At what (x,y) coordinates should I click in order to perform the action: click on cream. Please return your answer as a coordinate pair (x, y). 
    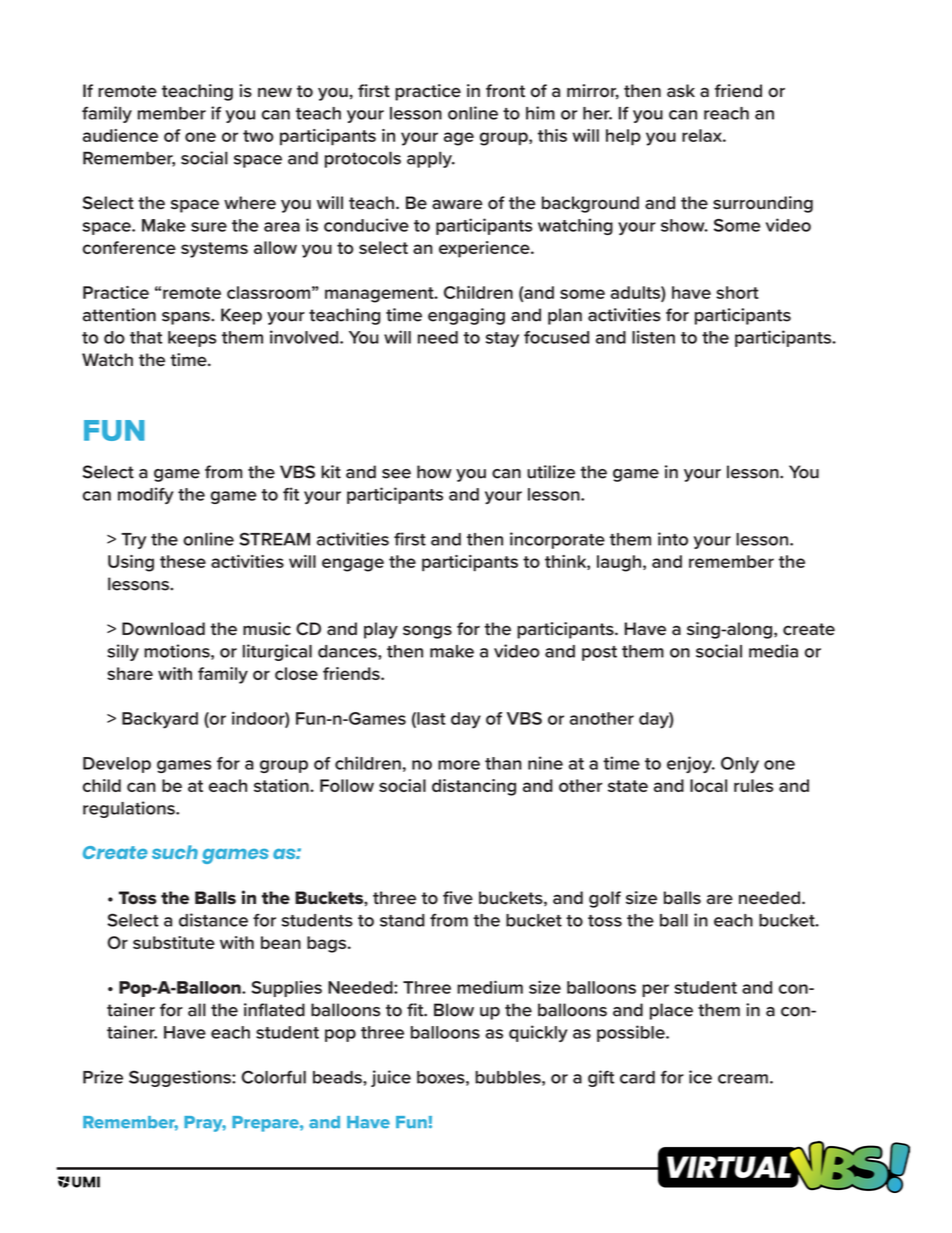
    Looking at the image, I should click on (743, 1079).
